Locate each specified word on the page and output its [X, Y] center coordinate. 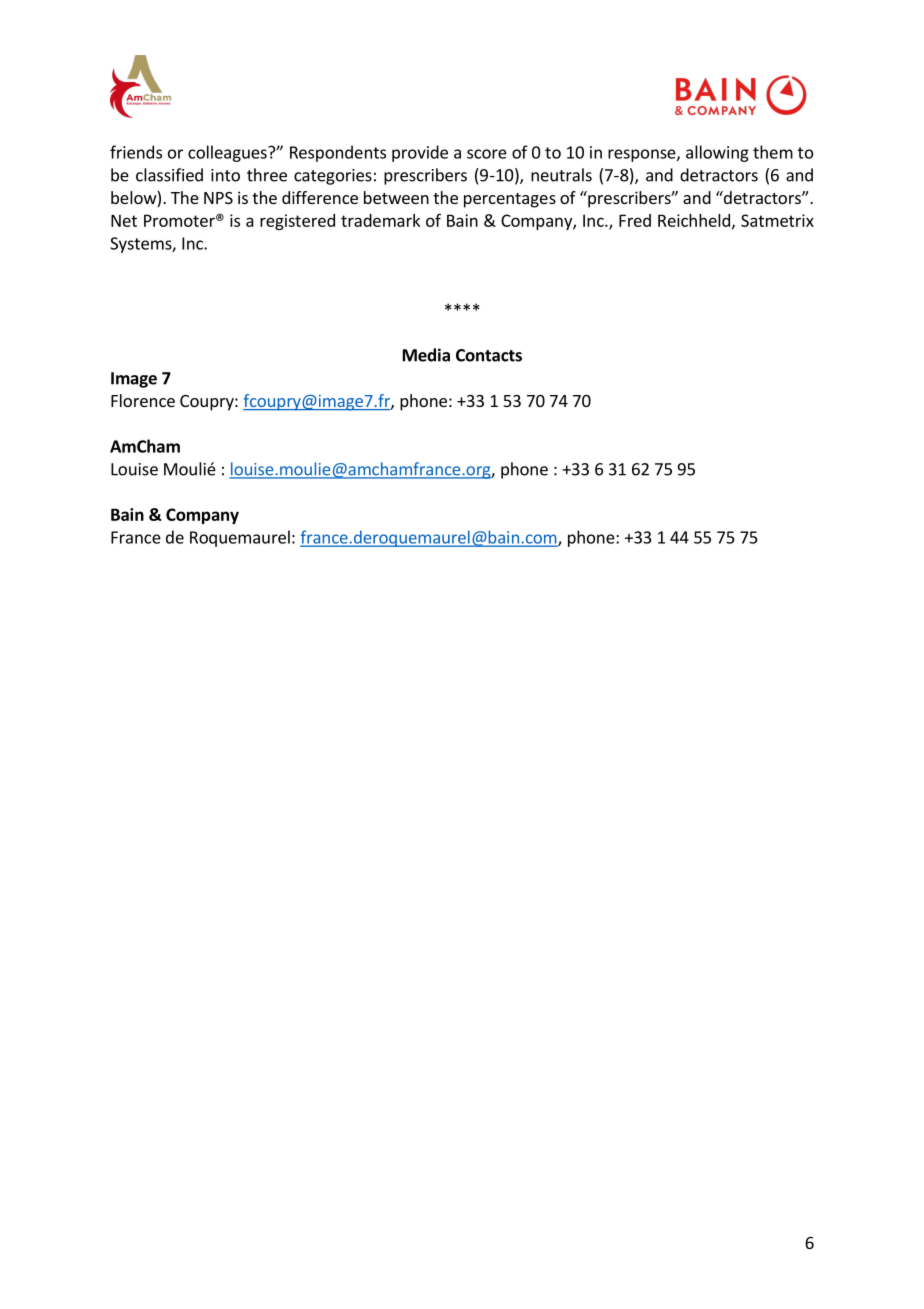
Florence [143, 400]
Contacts [489, 355]
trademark [380, 220]
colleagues [228, 153]
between [396, 197]
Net [124, 220]
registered [297, 222]
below [134, 199]
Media [426, 355]
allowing [717, 153]
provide [420, 153]
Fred [635, 220]
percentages [510, 200]
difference [320, 197]
